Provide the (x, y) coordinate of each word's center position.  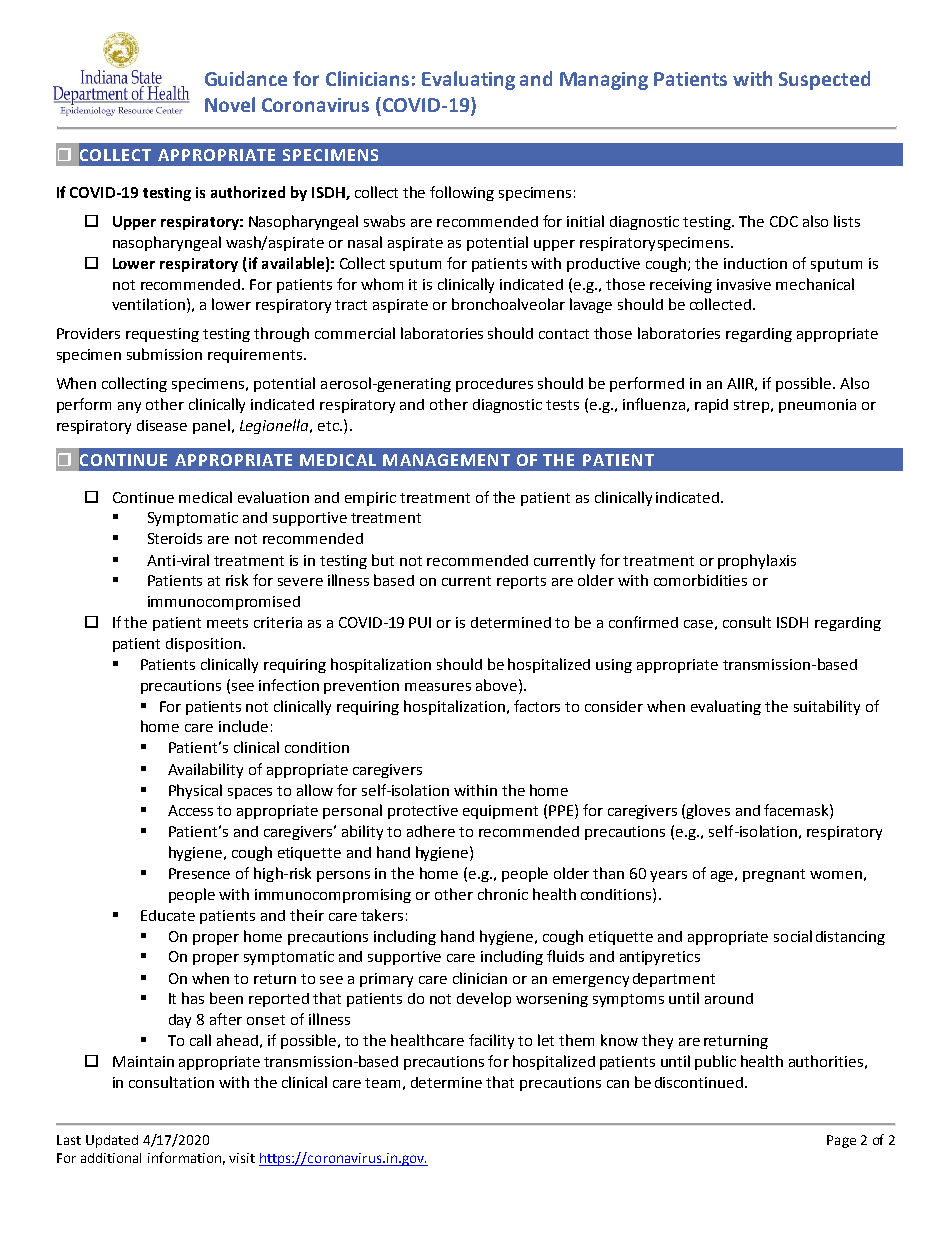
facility (491, 1041)
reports (521, 582)
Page (841, 1141)
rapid (711, 406)
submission (164, 354)
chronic (503, 894)
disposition (203, 645)
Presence (199, 873)
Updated (112, 1141)
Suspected (824, 80)
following (462, 193)
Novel (230, 104)
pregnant (774, 875)
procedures (494, 385)
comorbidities (700, 580)
